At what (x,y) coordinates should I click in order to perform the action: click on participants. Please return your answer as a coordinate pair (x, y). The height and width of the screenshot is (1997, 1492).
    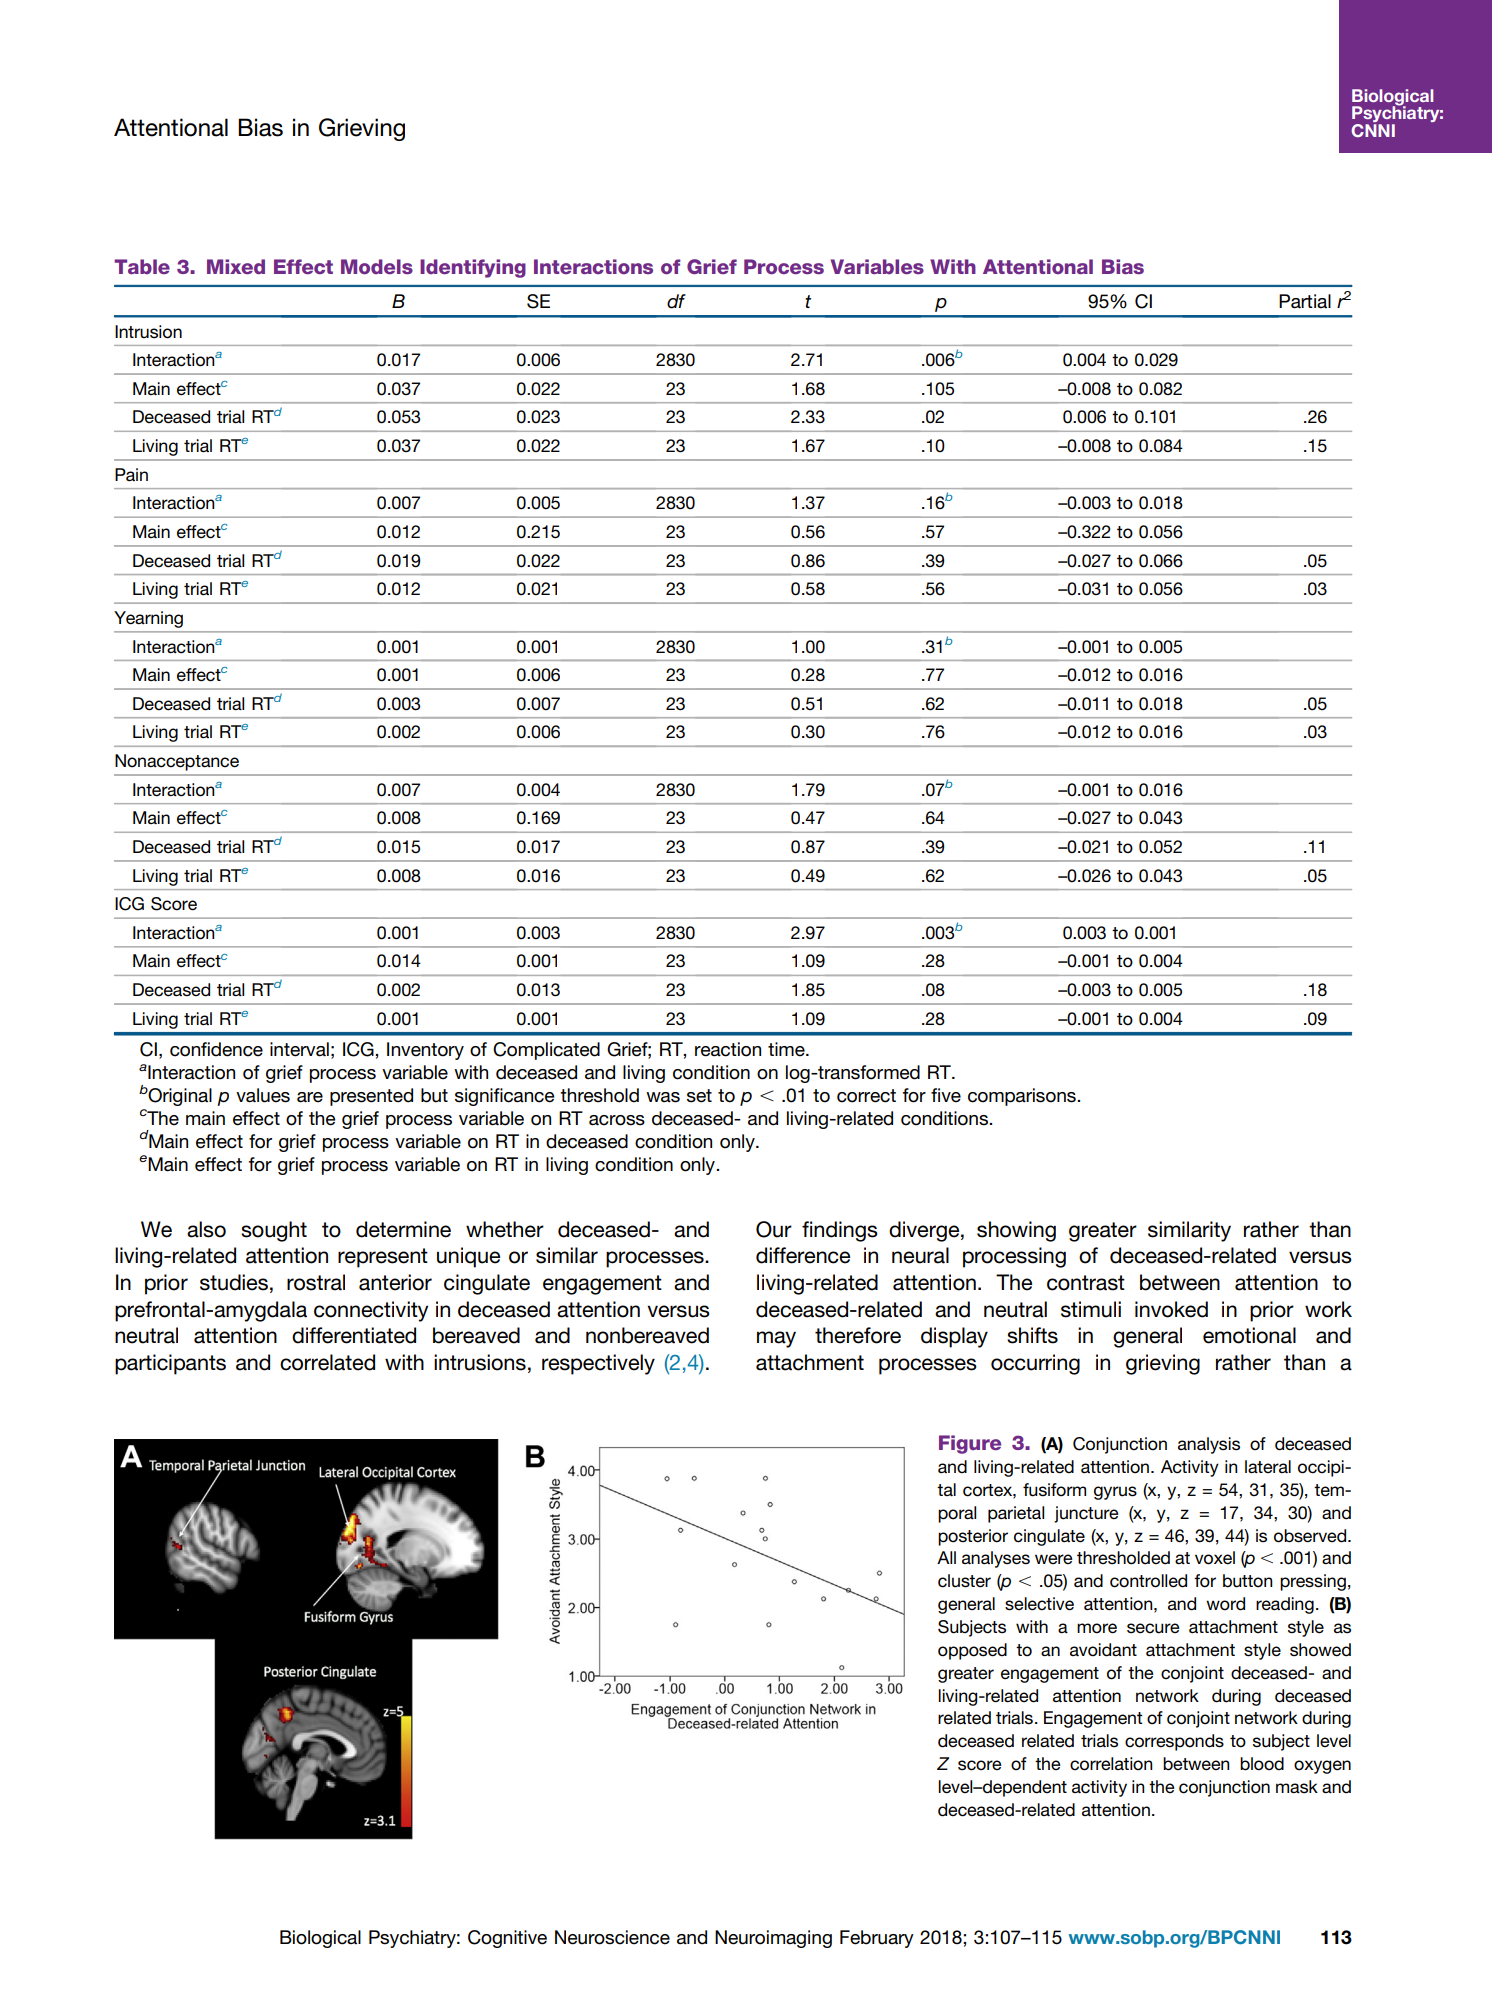
    Looking at the image, I should click on (170, 1364).
